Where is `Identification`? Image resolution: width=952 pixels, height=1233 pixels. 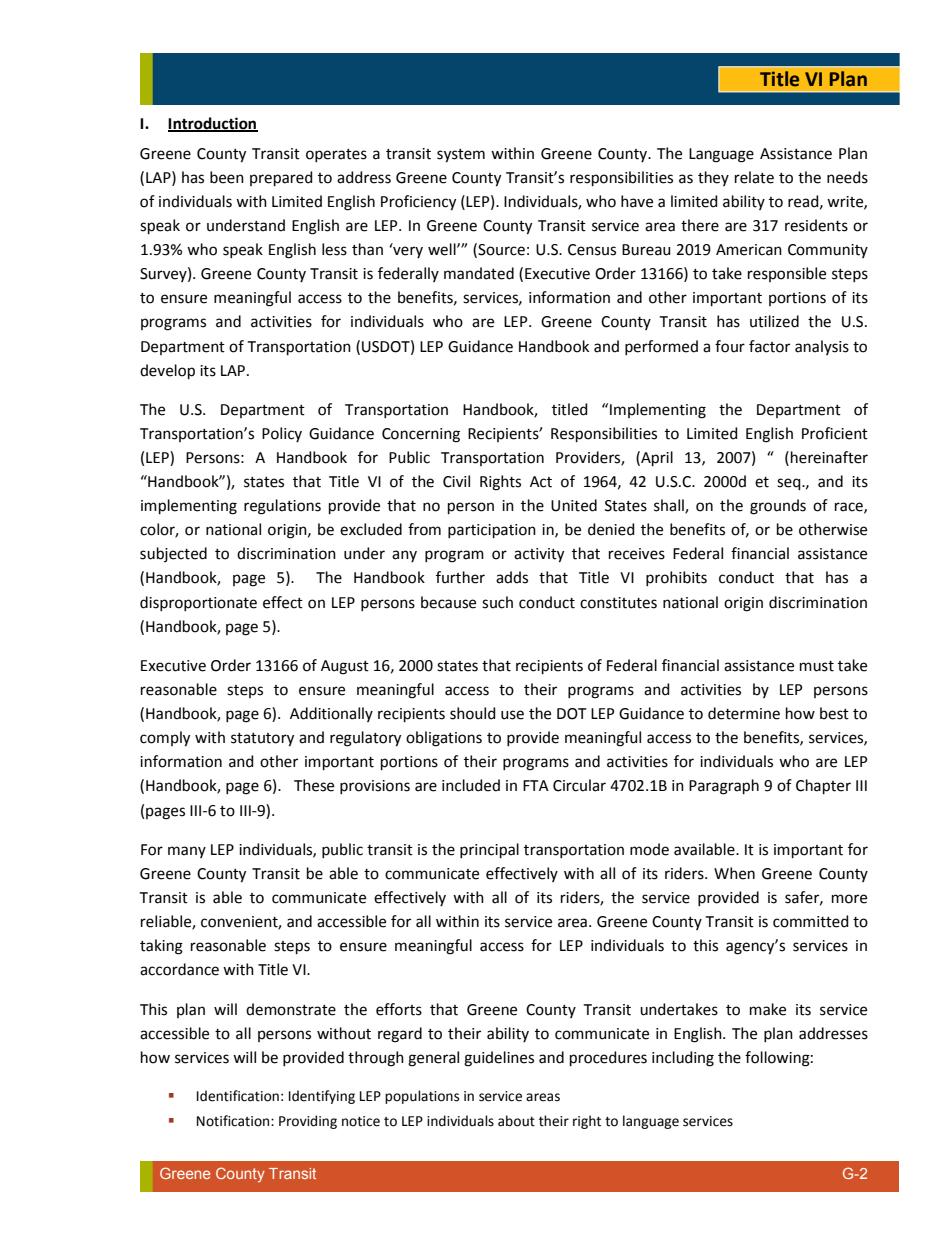 Identification is located at coordinates (238, 1096).
